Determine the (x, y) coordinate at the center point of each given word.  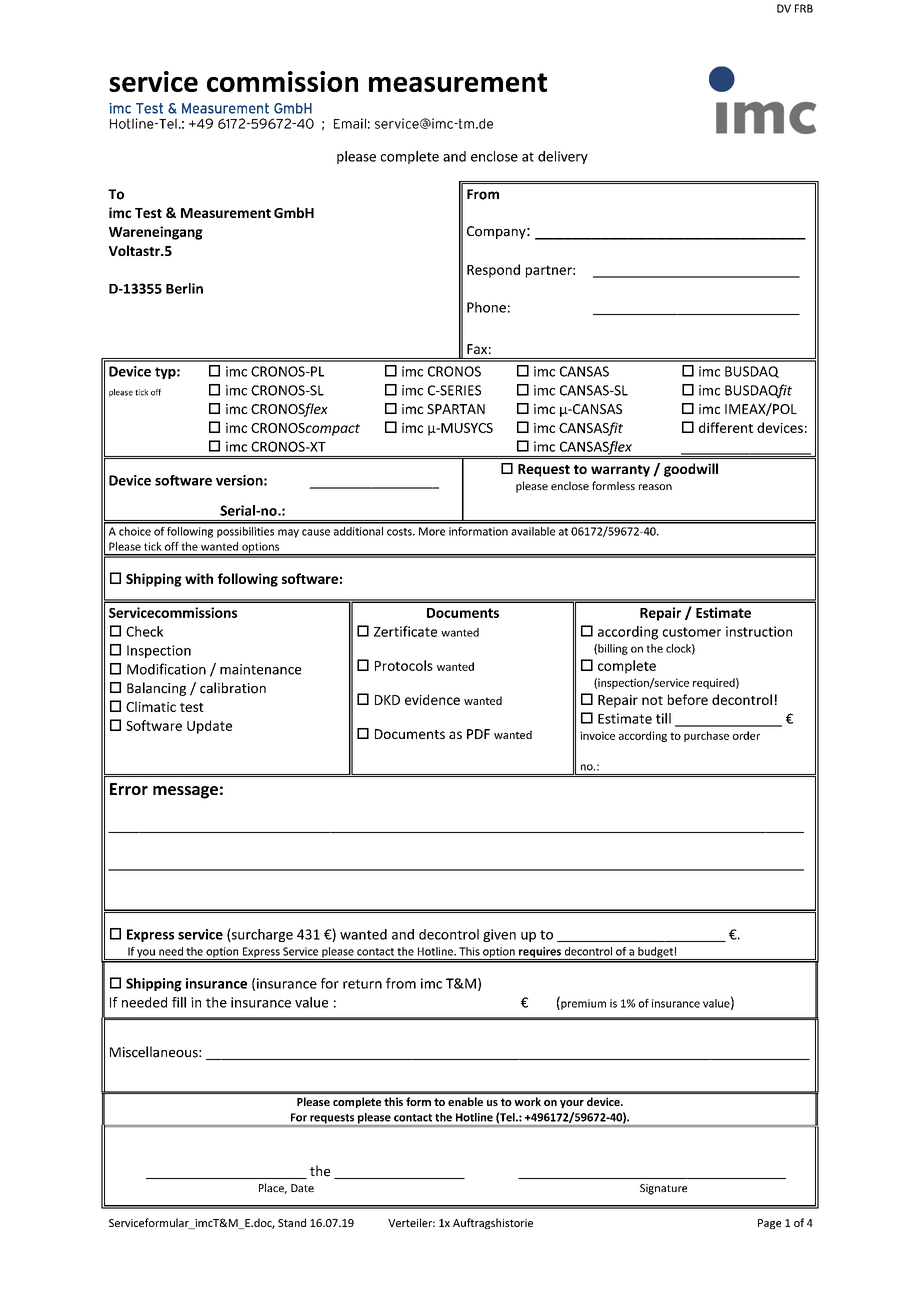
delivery (563, 157)
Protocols (404, 665)
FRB (804, 8)
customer (692, 632)
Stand (292, 1222)
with (199, 578)
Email (350, 123)
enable (465, 1101)
